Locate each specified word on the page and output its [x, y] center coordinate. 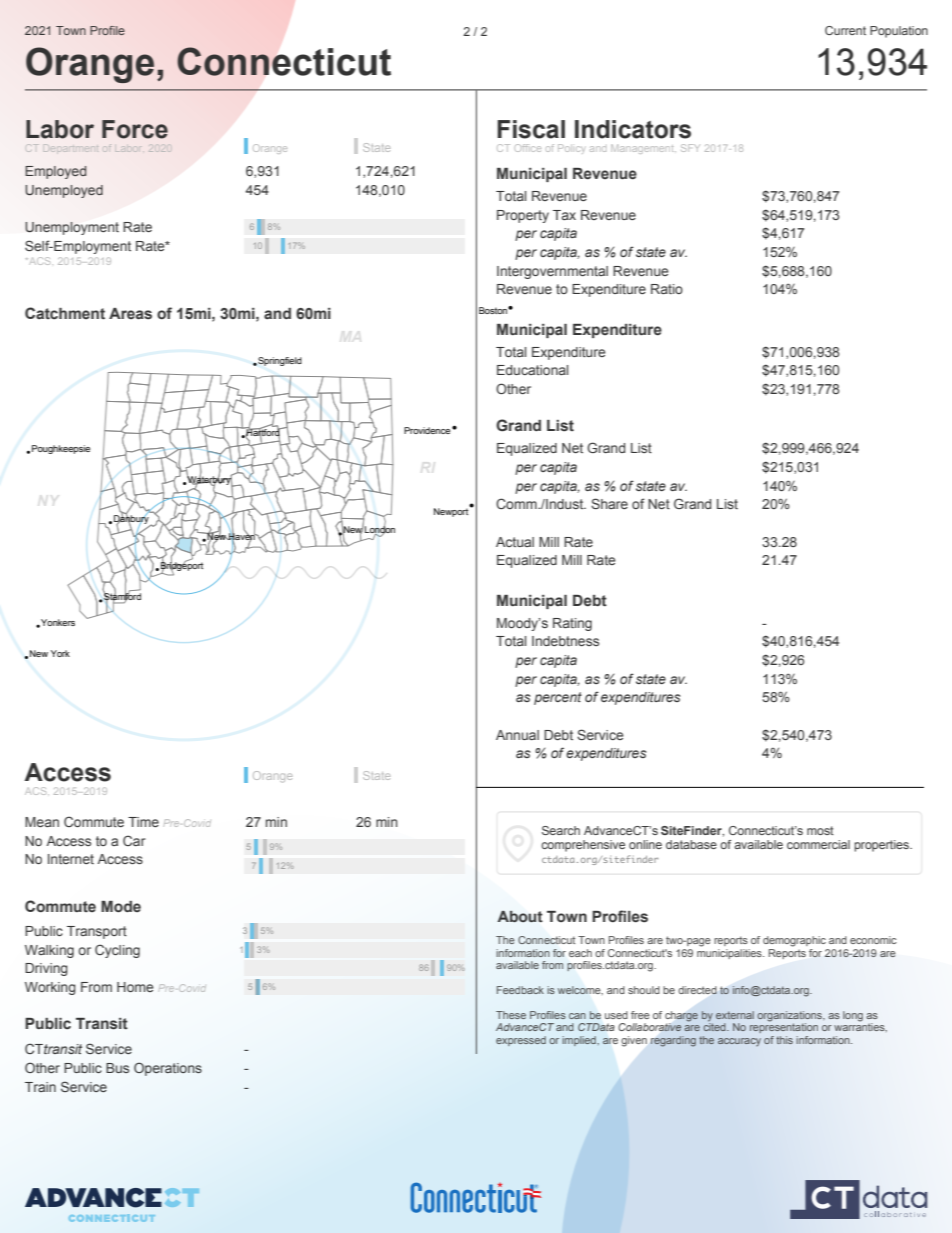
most [820, 830]
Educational [532, 370]
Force [135, 129]
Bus [117, 1068]
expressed [521, 1041]
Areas [130, 314]
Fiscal [531, 129]
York [60, 653]
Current [845, 30]
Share [609, 503]
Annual [517, 735]
